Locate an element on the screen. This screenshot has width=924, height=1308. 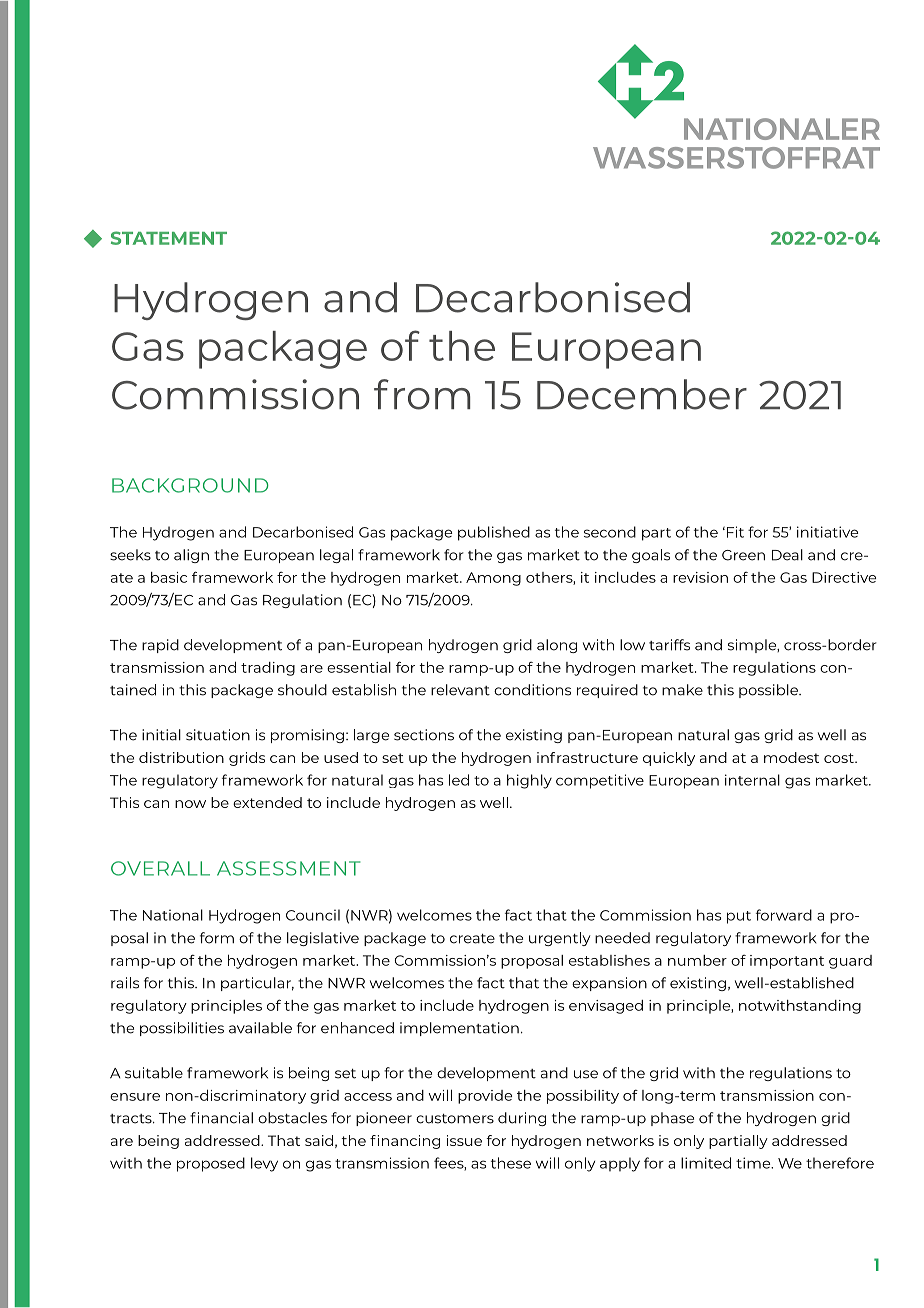
Among is located at coordinates (493, 579).
